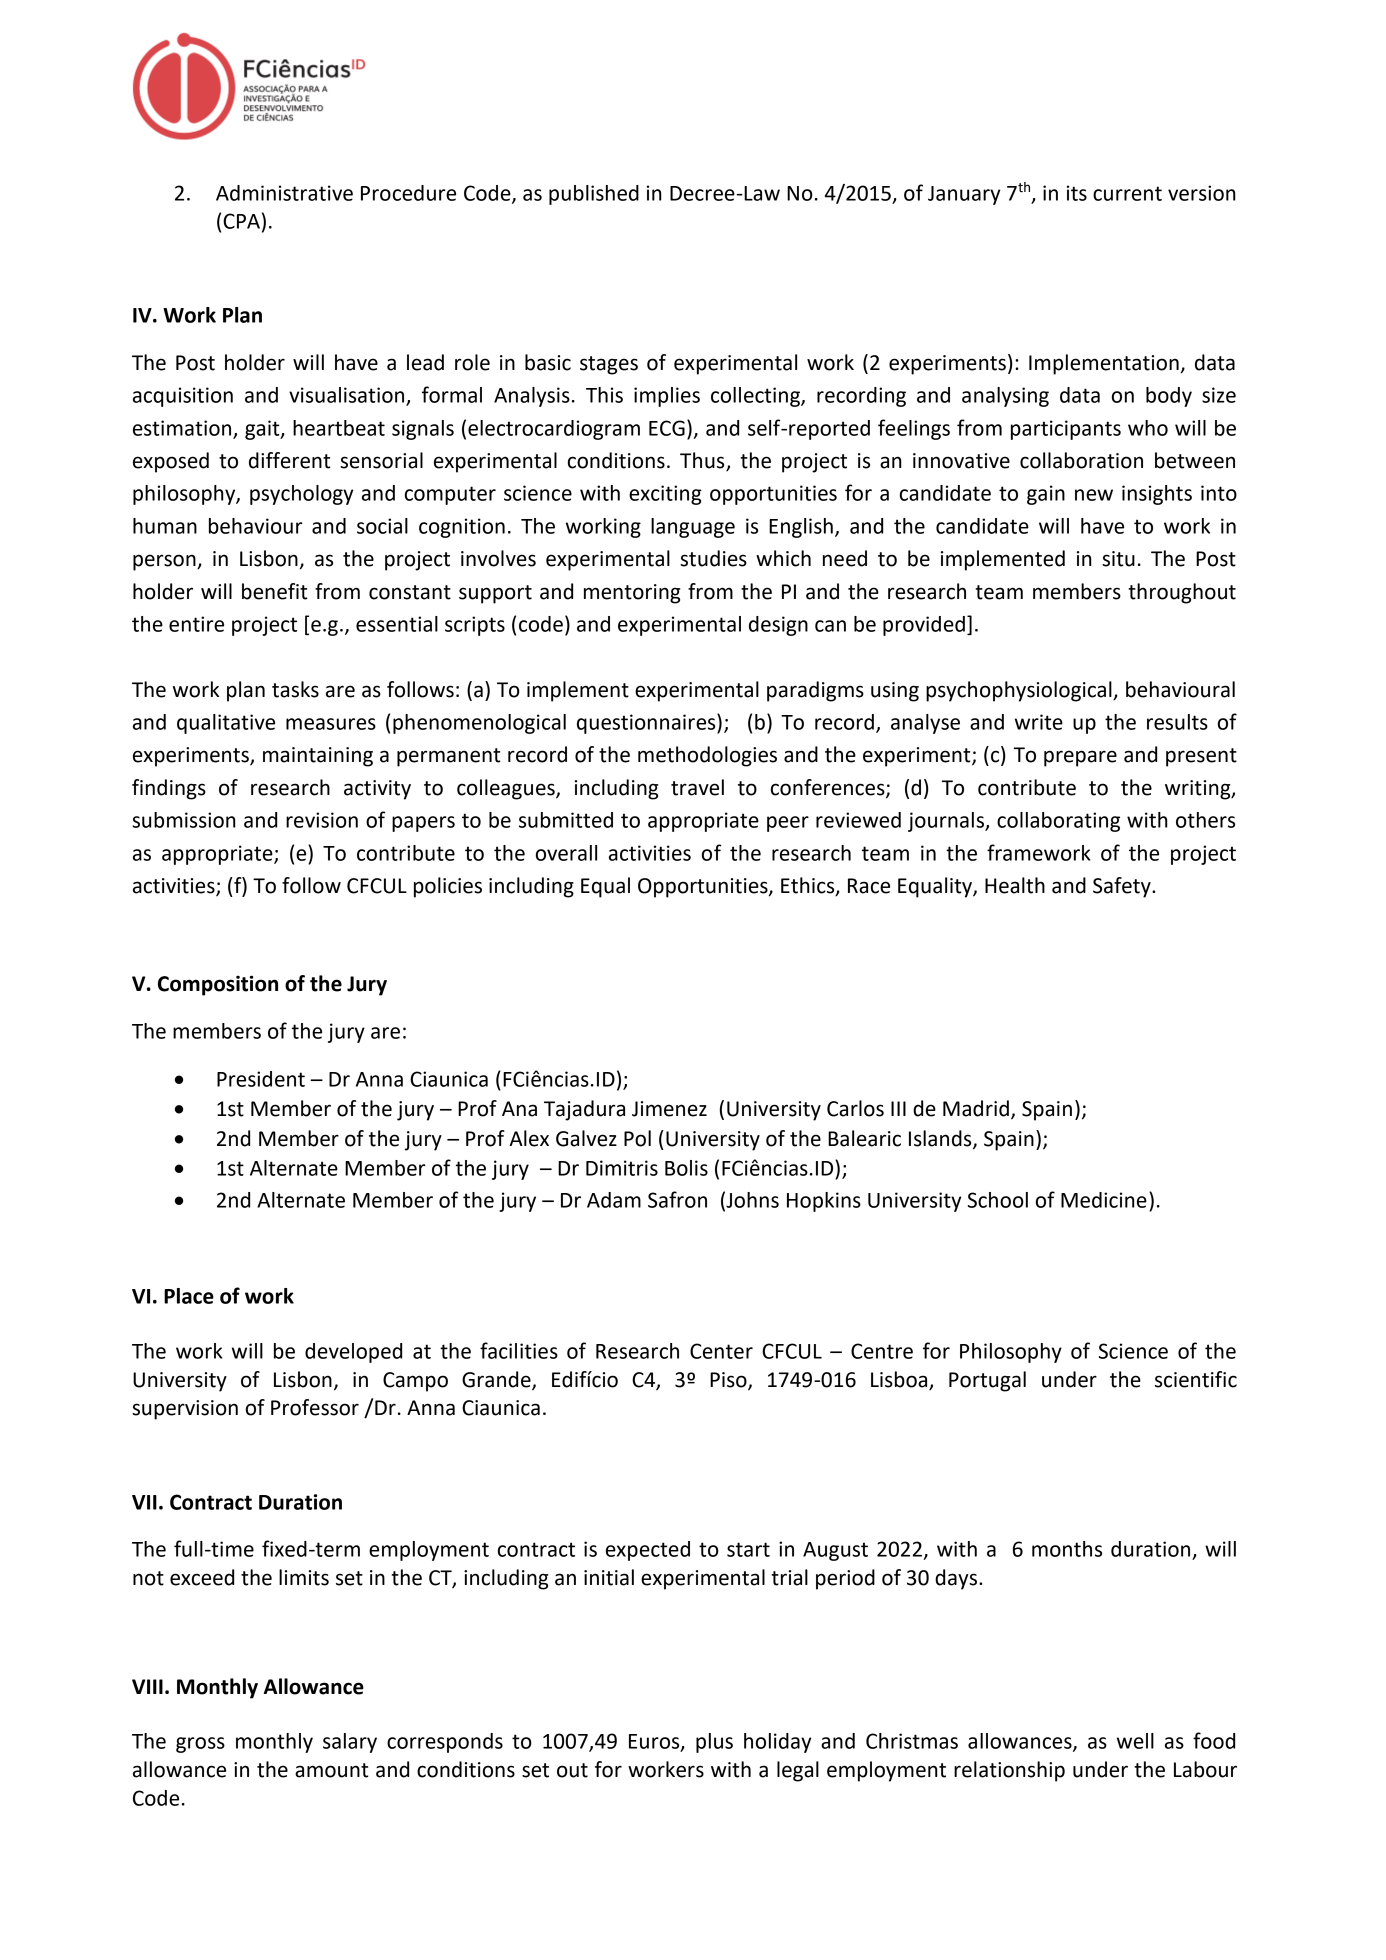 The width and height of the page is (1386, 1960). Describe the element at coordinates (350, 1743) in the page. I see `salary` at that location.
